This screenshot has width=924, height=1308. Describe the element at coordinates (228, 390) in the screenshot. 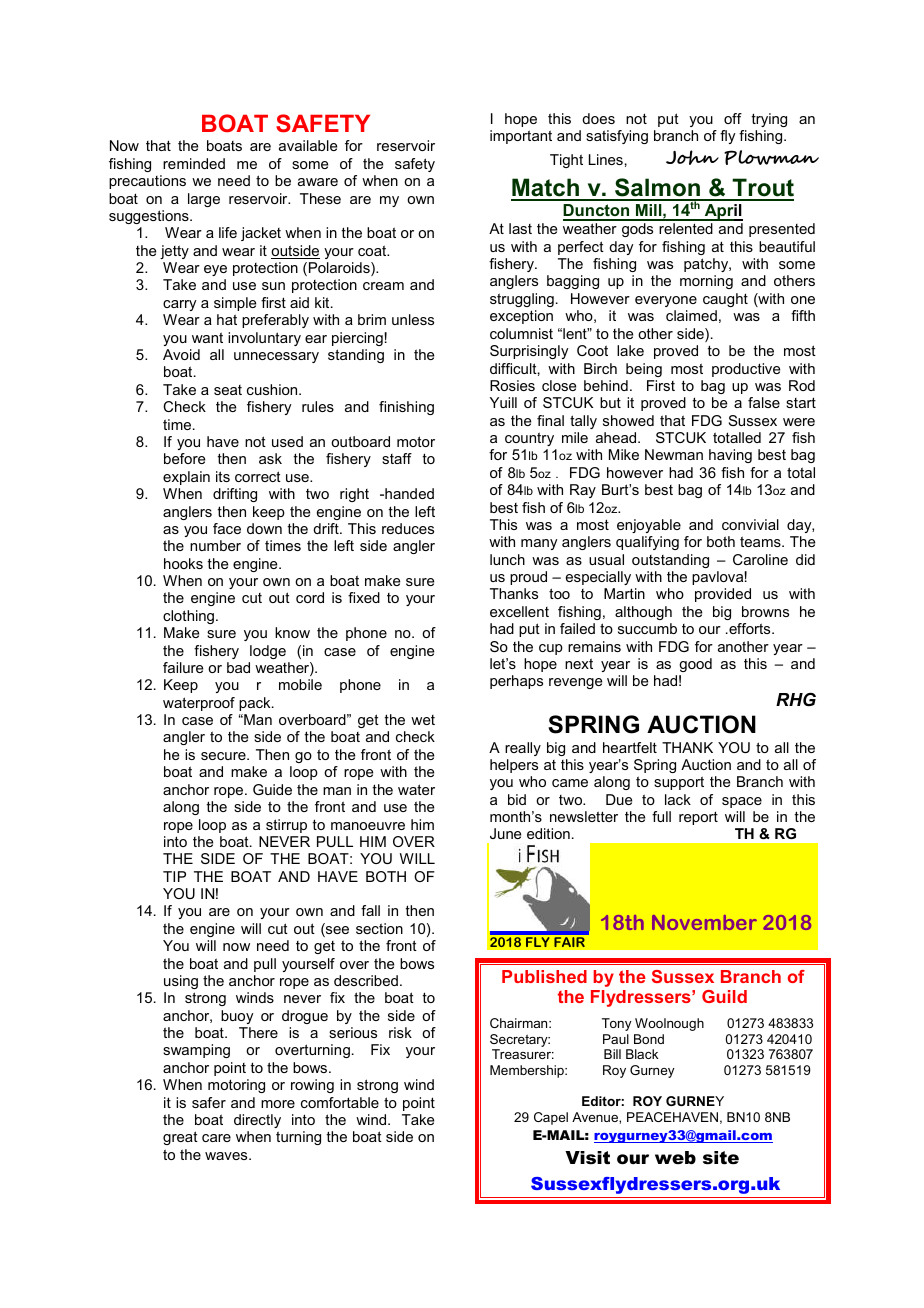

I see `seat` at that location.
